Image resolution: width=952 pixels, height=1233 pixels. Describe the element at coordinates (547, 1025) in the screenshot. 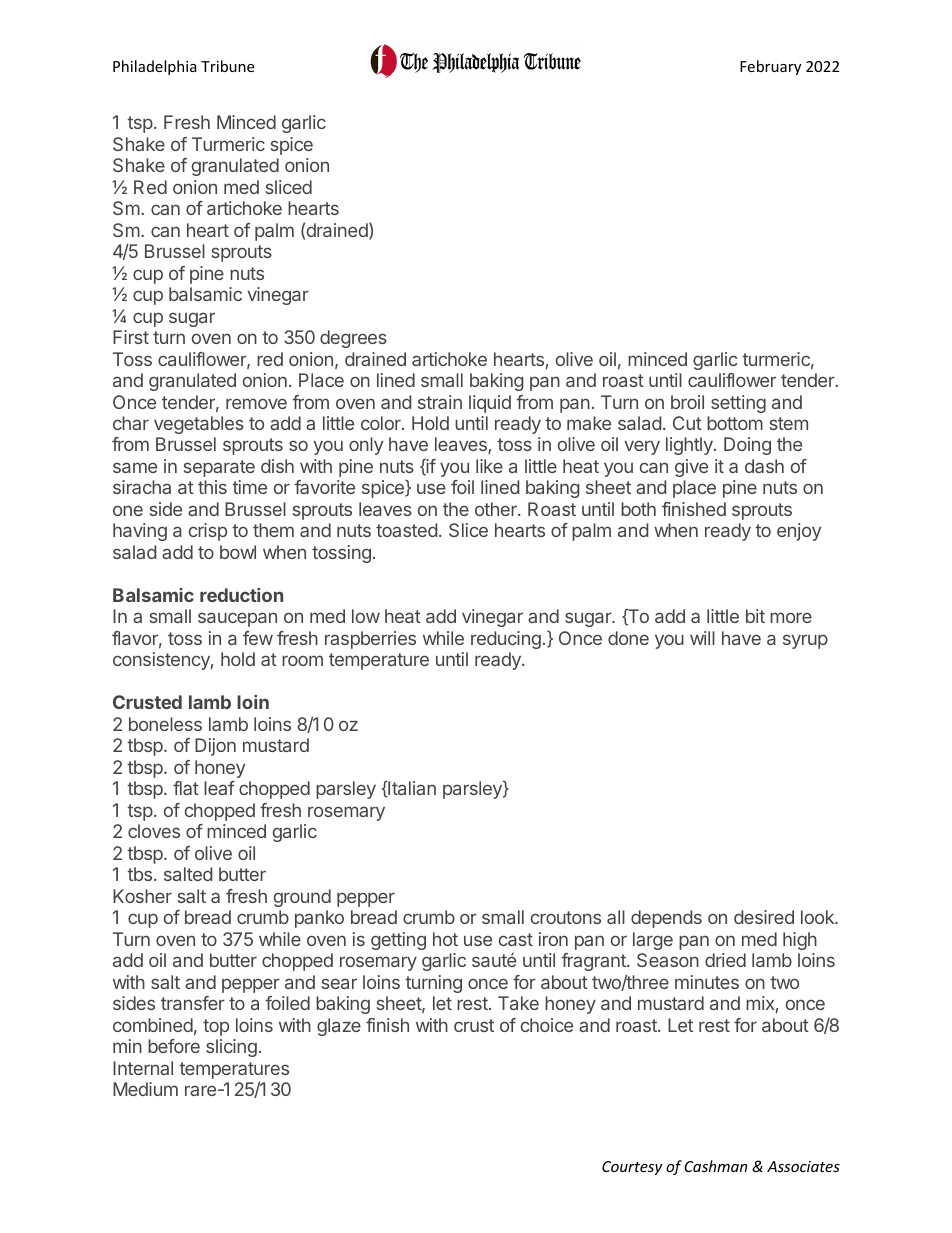

I see `choice` at that location.
